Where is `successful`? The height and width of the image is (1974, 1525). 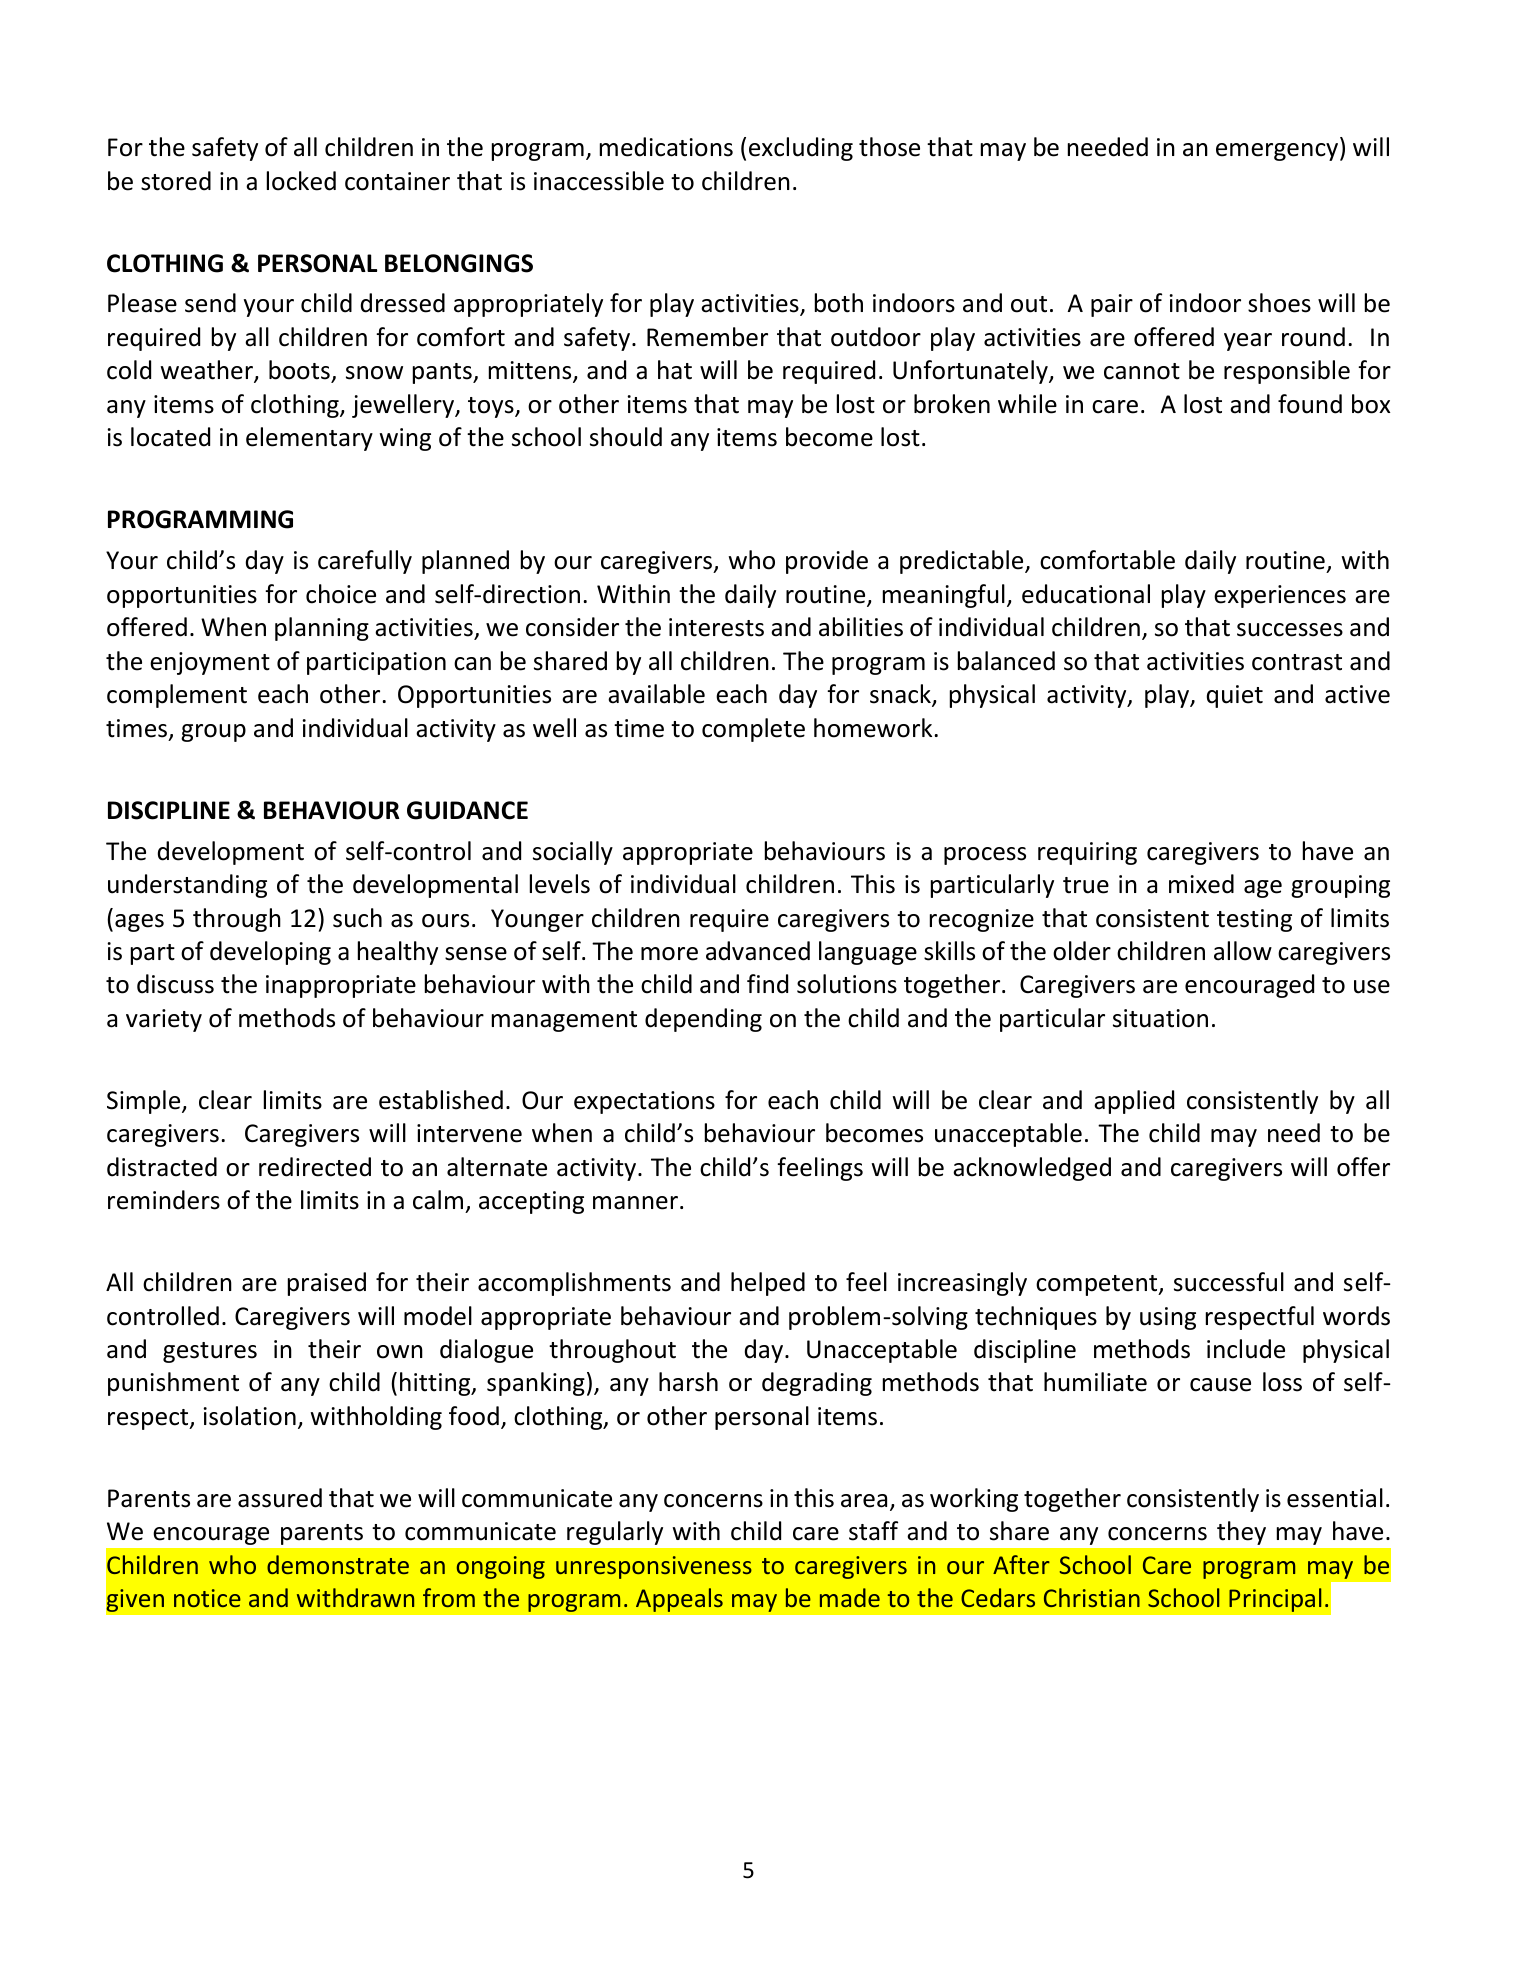
successful is located at coordinates (1229, 1282).
